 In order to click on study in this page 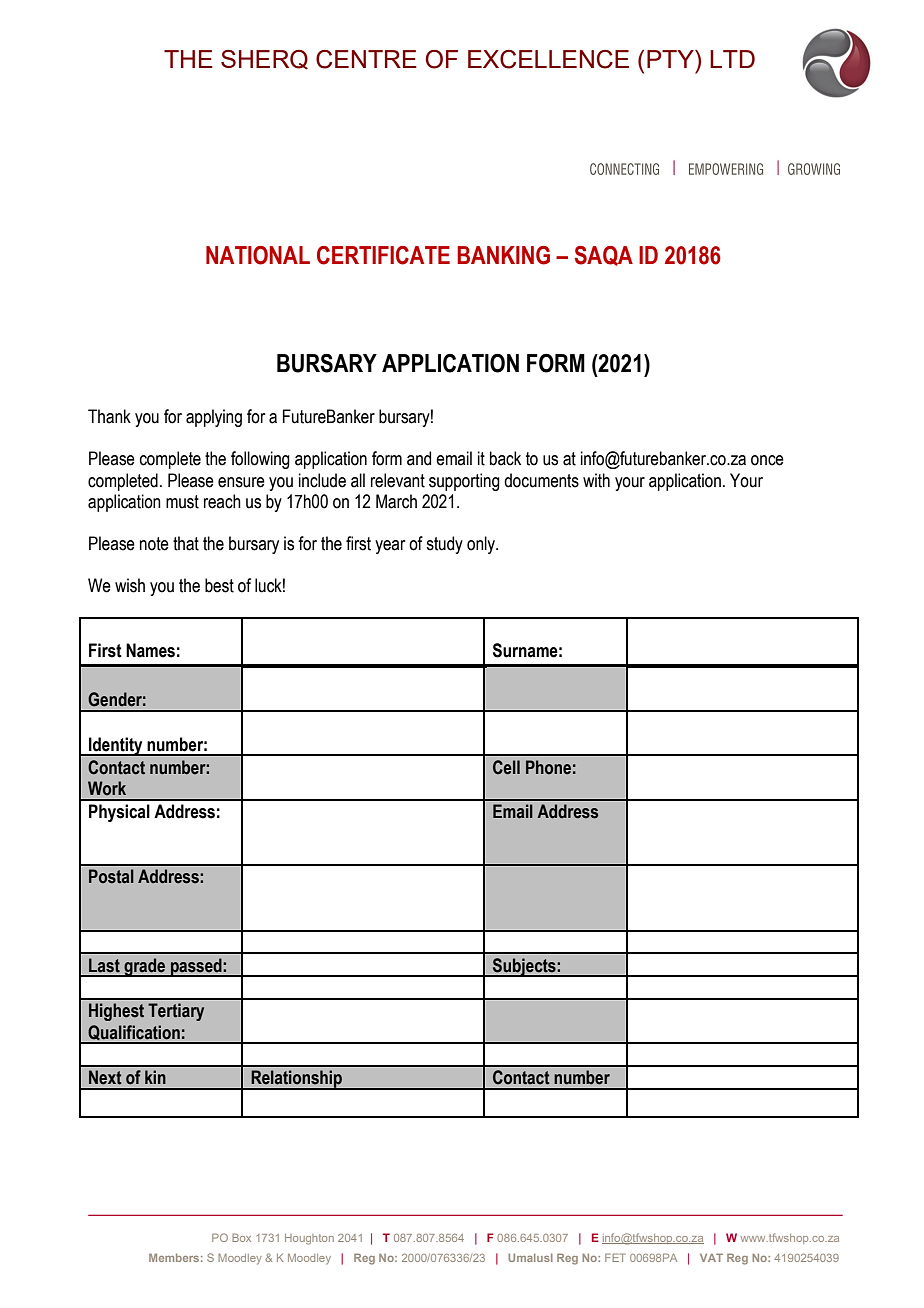, I will do `click(444, 545)`.
